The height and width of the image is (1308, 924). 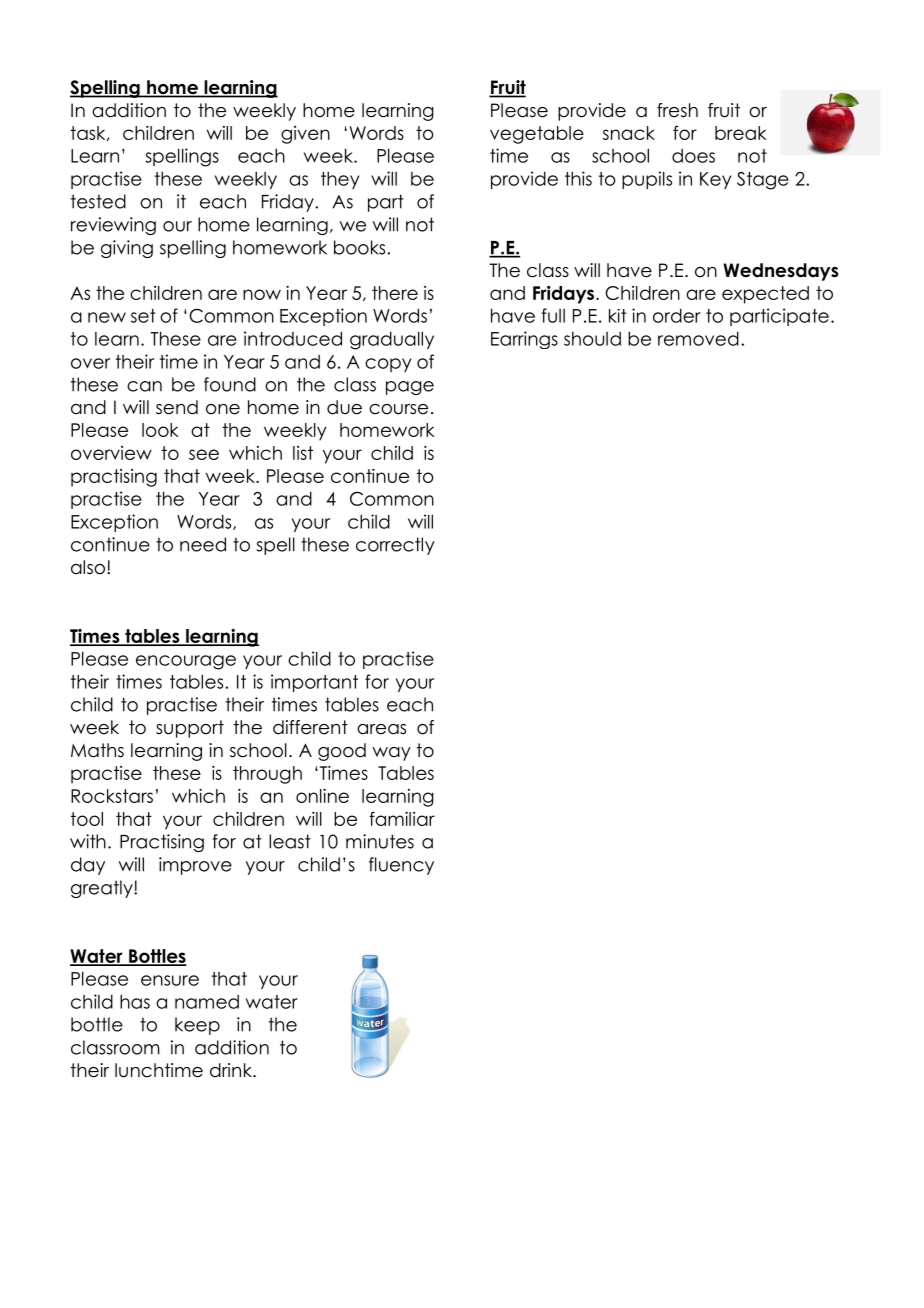 I want to click on familiar, so click(x=402, y=819).
